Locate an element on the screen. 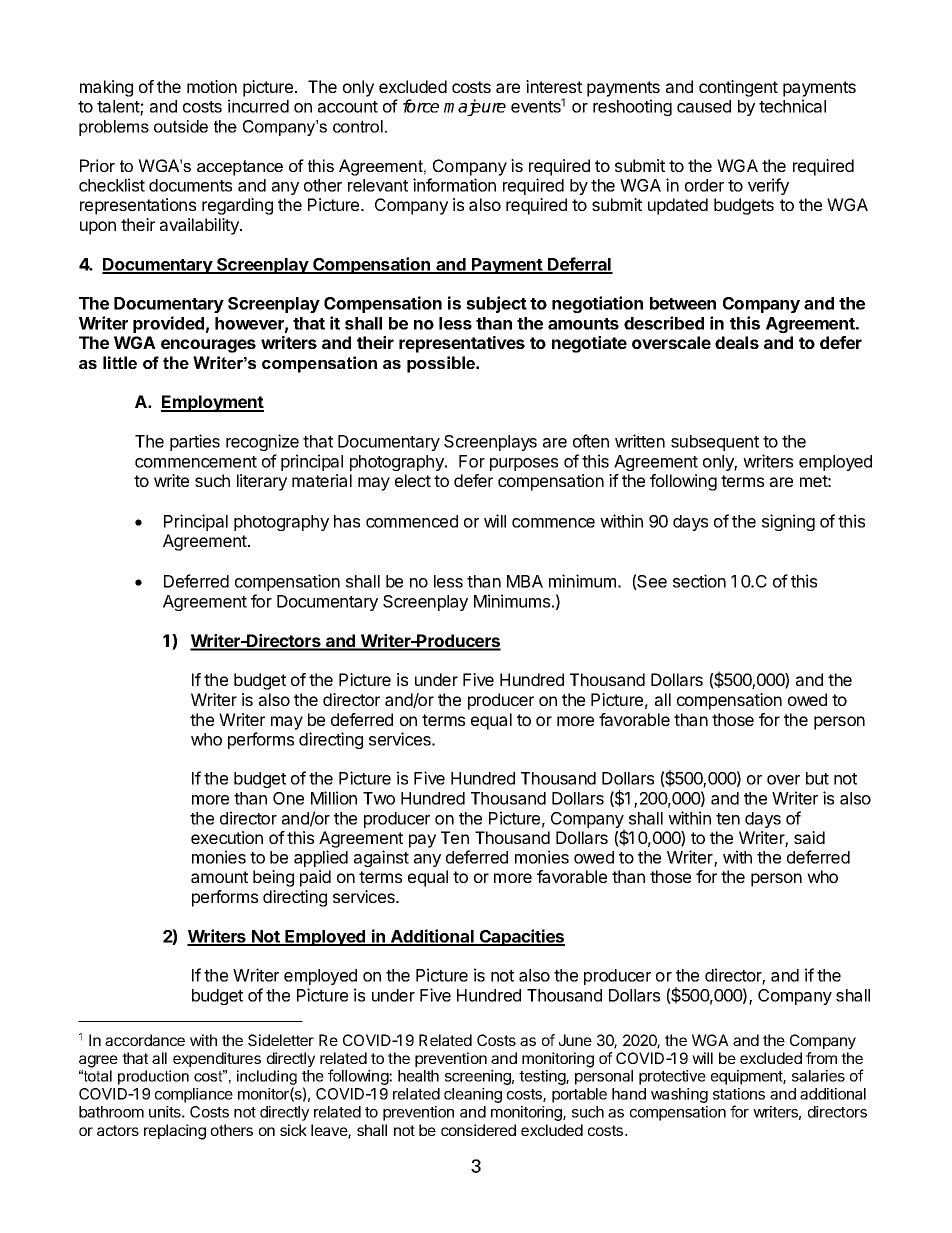 Image resolution: width=952 pixels, height=1233 pixels. execution is located at coordinates (227, 837).
